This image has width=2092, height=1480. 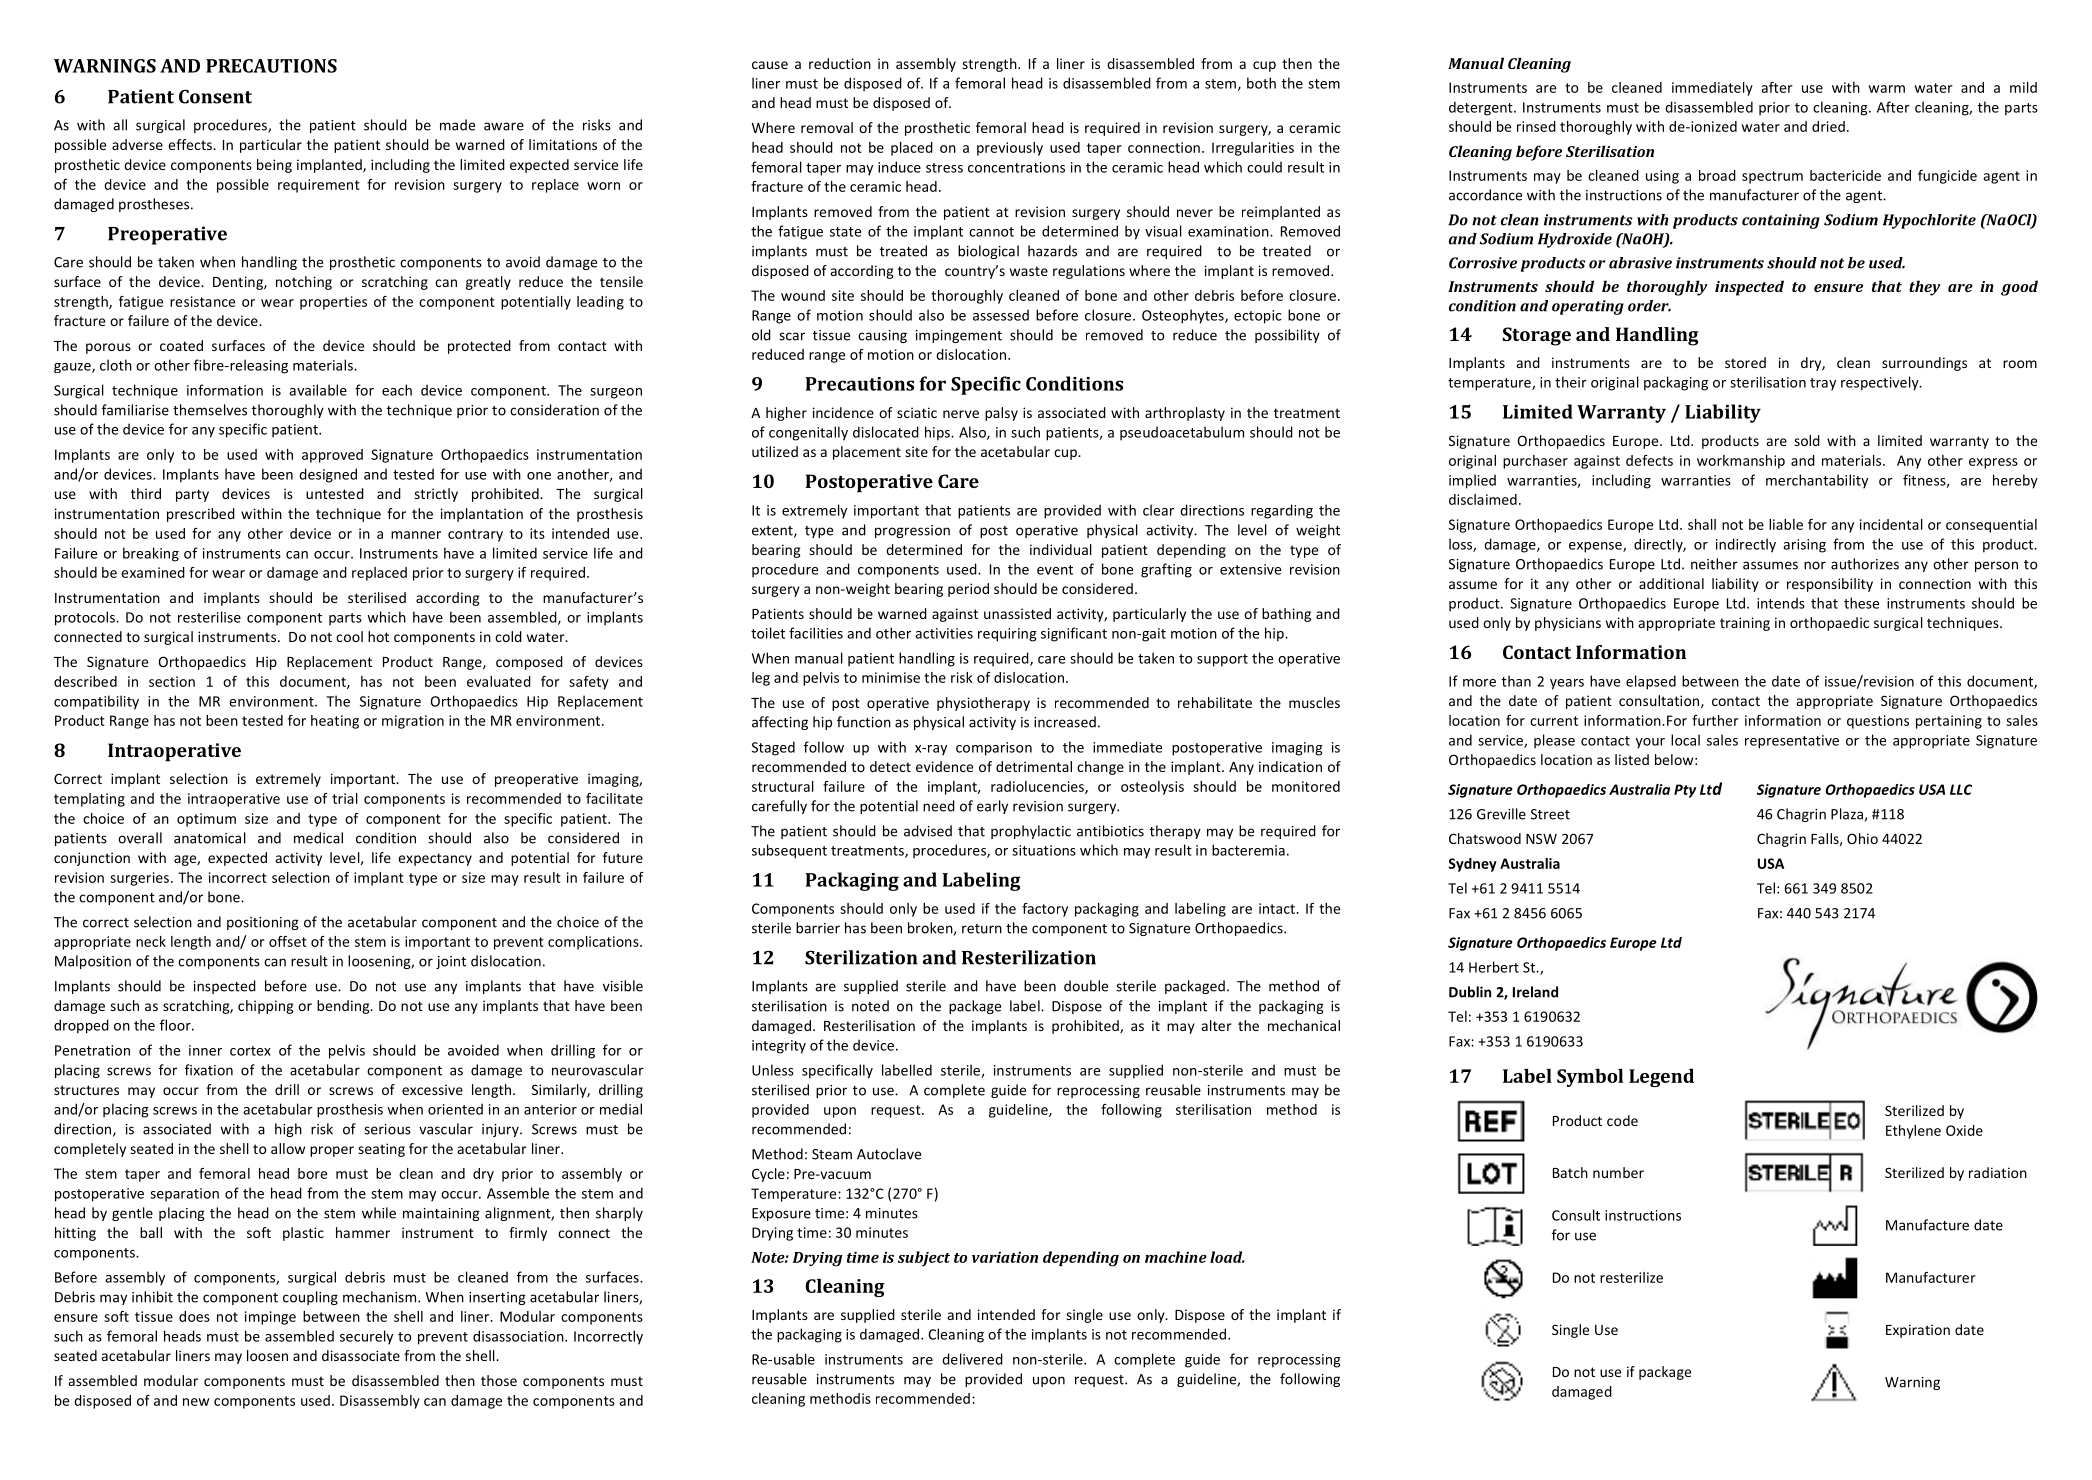 I want to click on dried, so click(x=1828, y=126).
